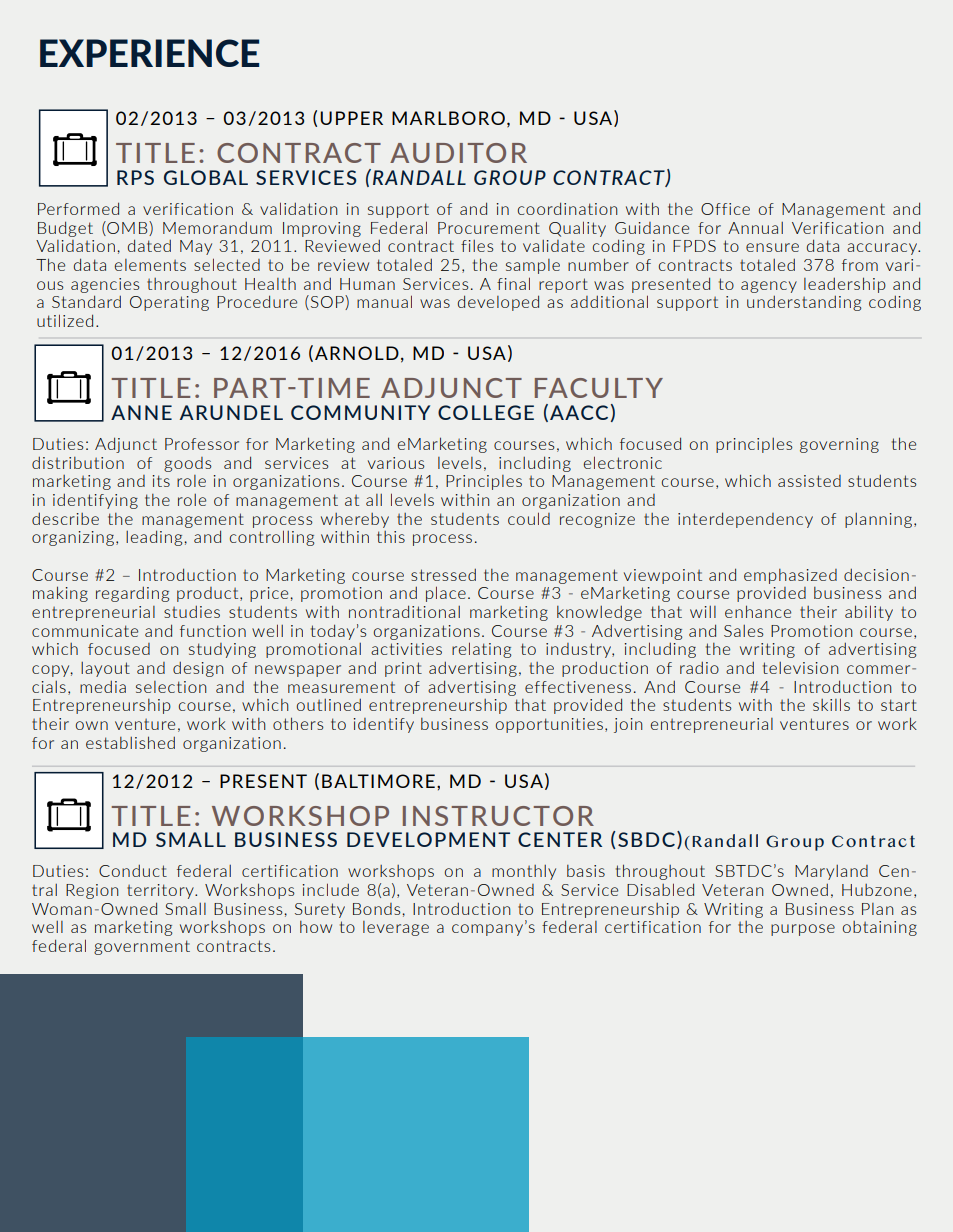  Describe the element at coordinates (529, 518) in the screenshot. I see `could` at that location.
